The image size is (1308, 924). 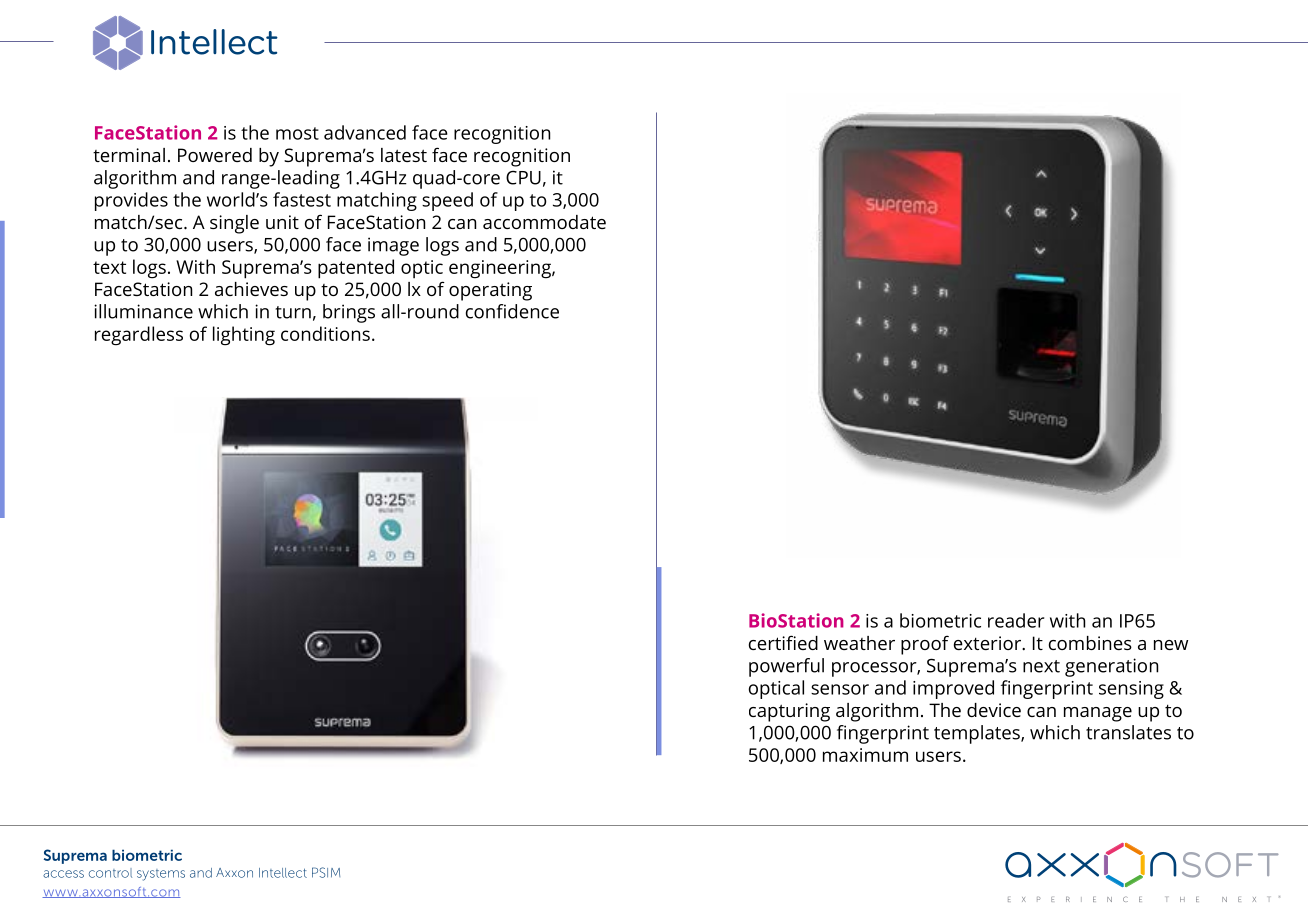 I want to click on confidence, so click(x=512, y=311).
